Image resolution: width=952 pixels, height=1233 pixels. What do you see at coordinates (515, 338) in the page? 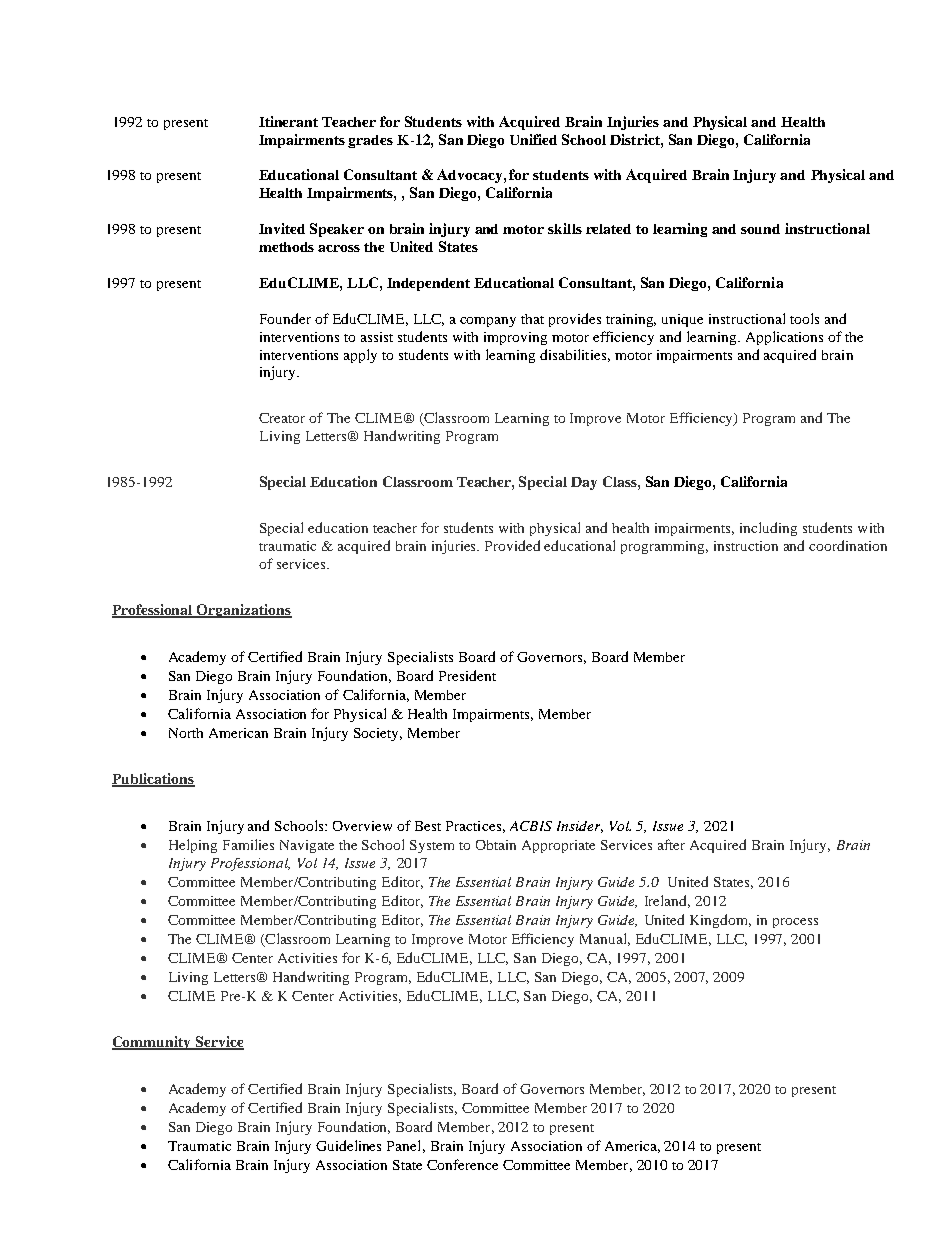
I see `improving` at bounding box center [515, 338].
